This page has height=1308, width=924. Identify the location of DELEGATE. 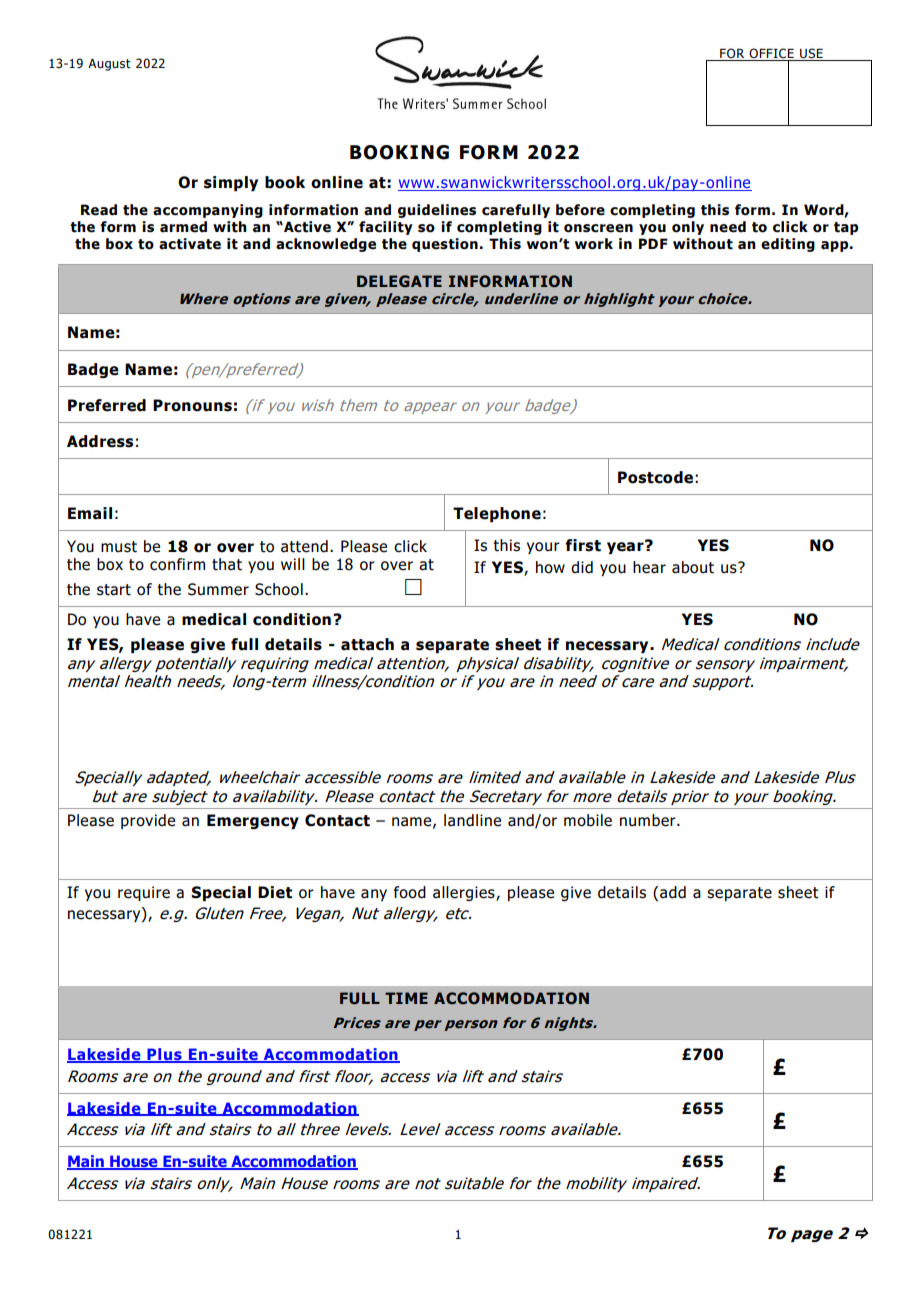
(399, 281).
